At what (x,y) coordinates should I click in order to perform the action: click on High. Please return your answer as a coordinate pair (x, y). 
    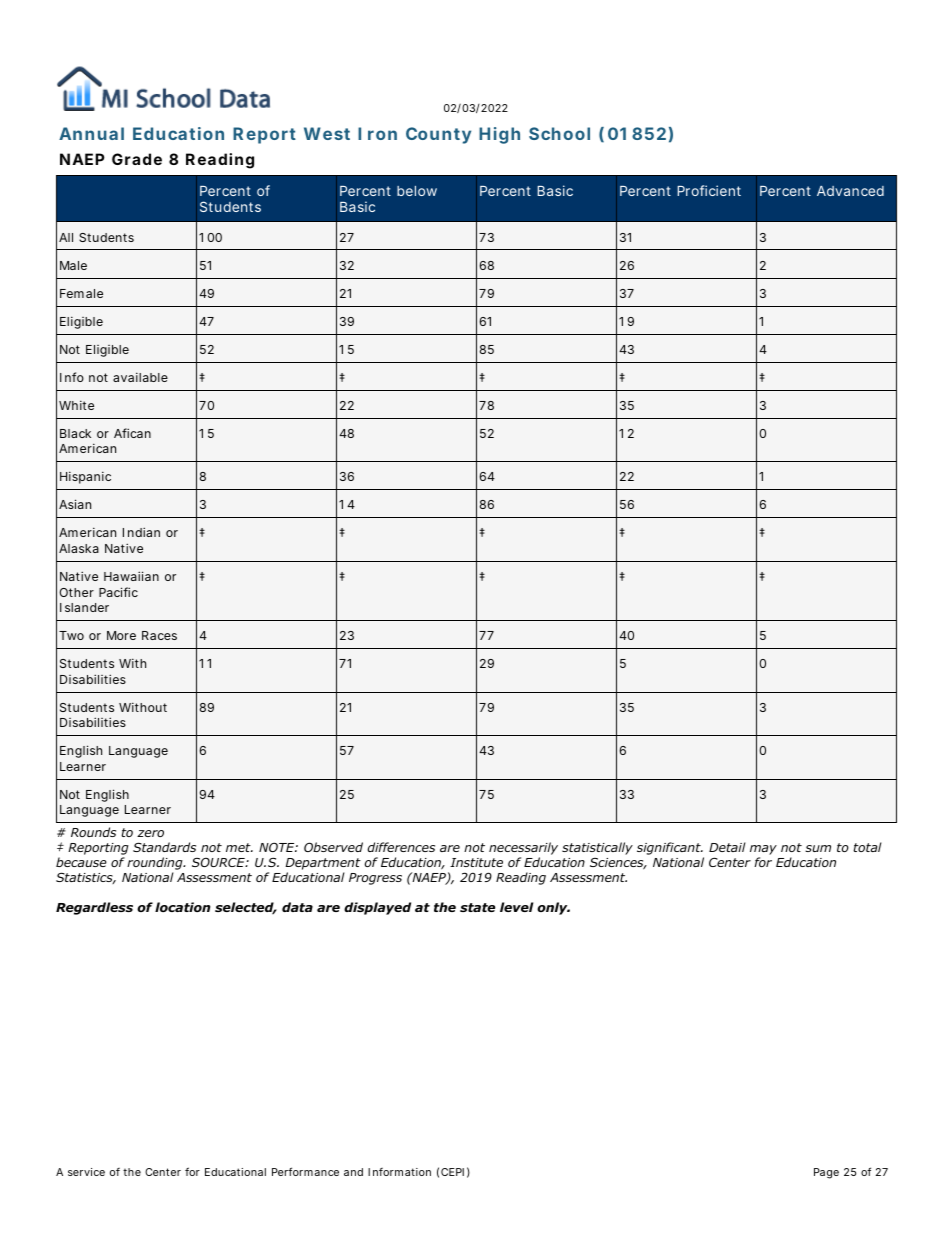
    Looking at the image, I should click on (499, 135).
